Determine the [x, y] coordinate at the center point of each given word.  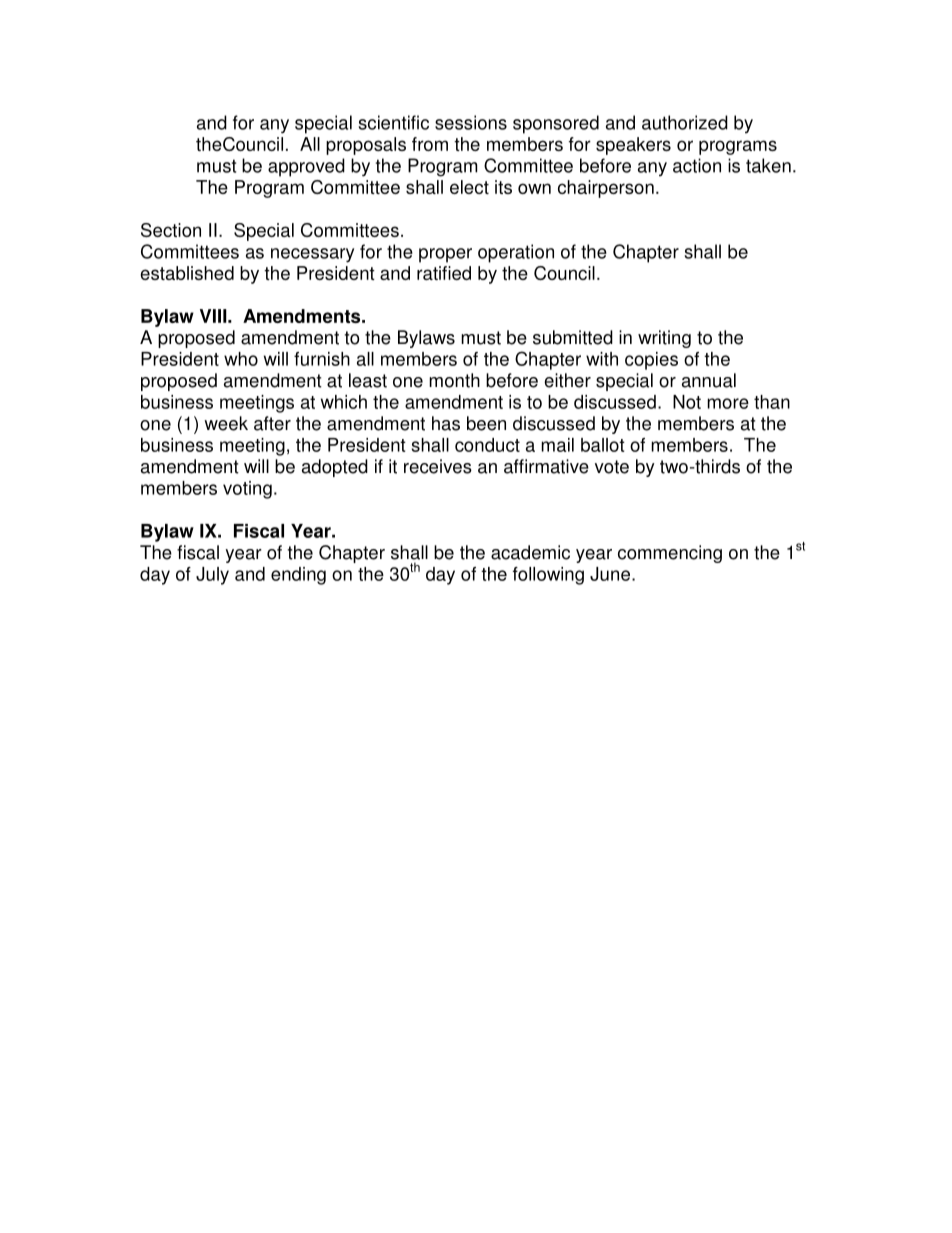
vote [612, 467]
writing [664, 339]
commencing [670, 554]
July [212, 576]
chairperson [606, 189]
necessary [312, 255]
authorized [685, 122]
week [226, 423]
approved [306, 167]
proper [445, 255]
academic [530, 552]
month [454, 380]
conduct [487, 445]
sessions [471, 122]
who [241, 359]
